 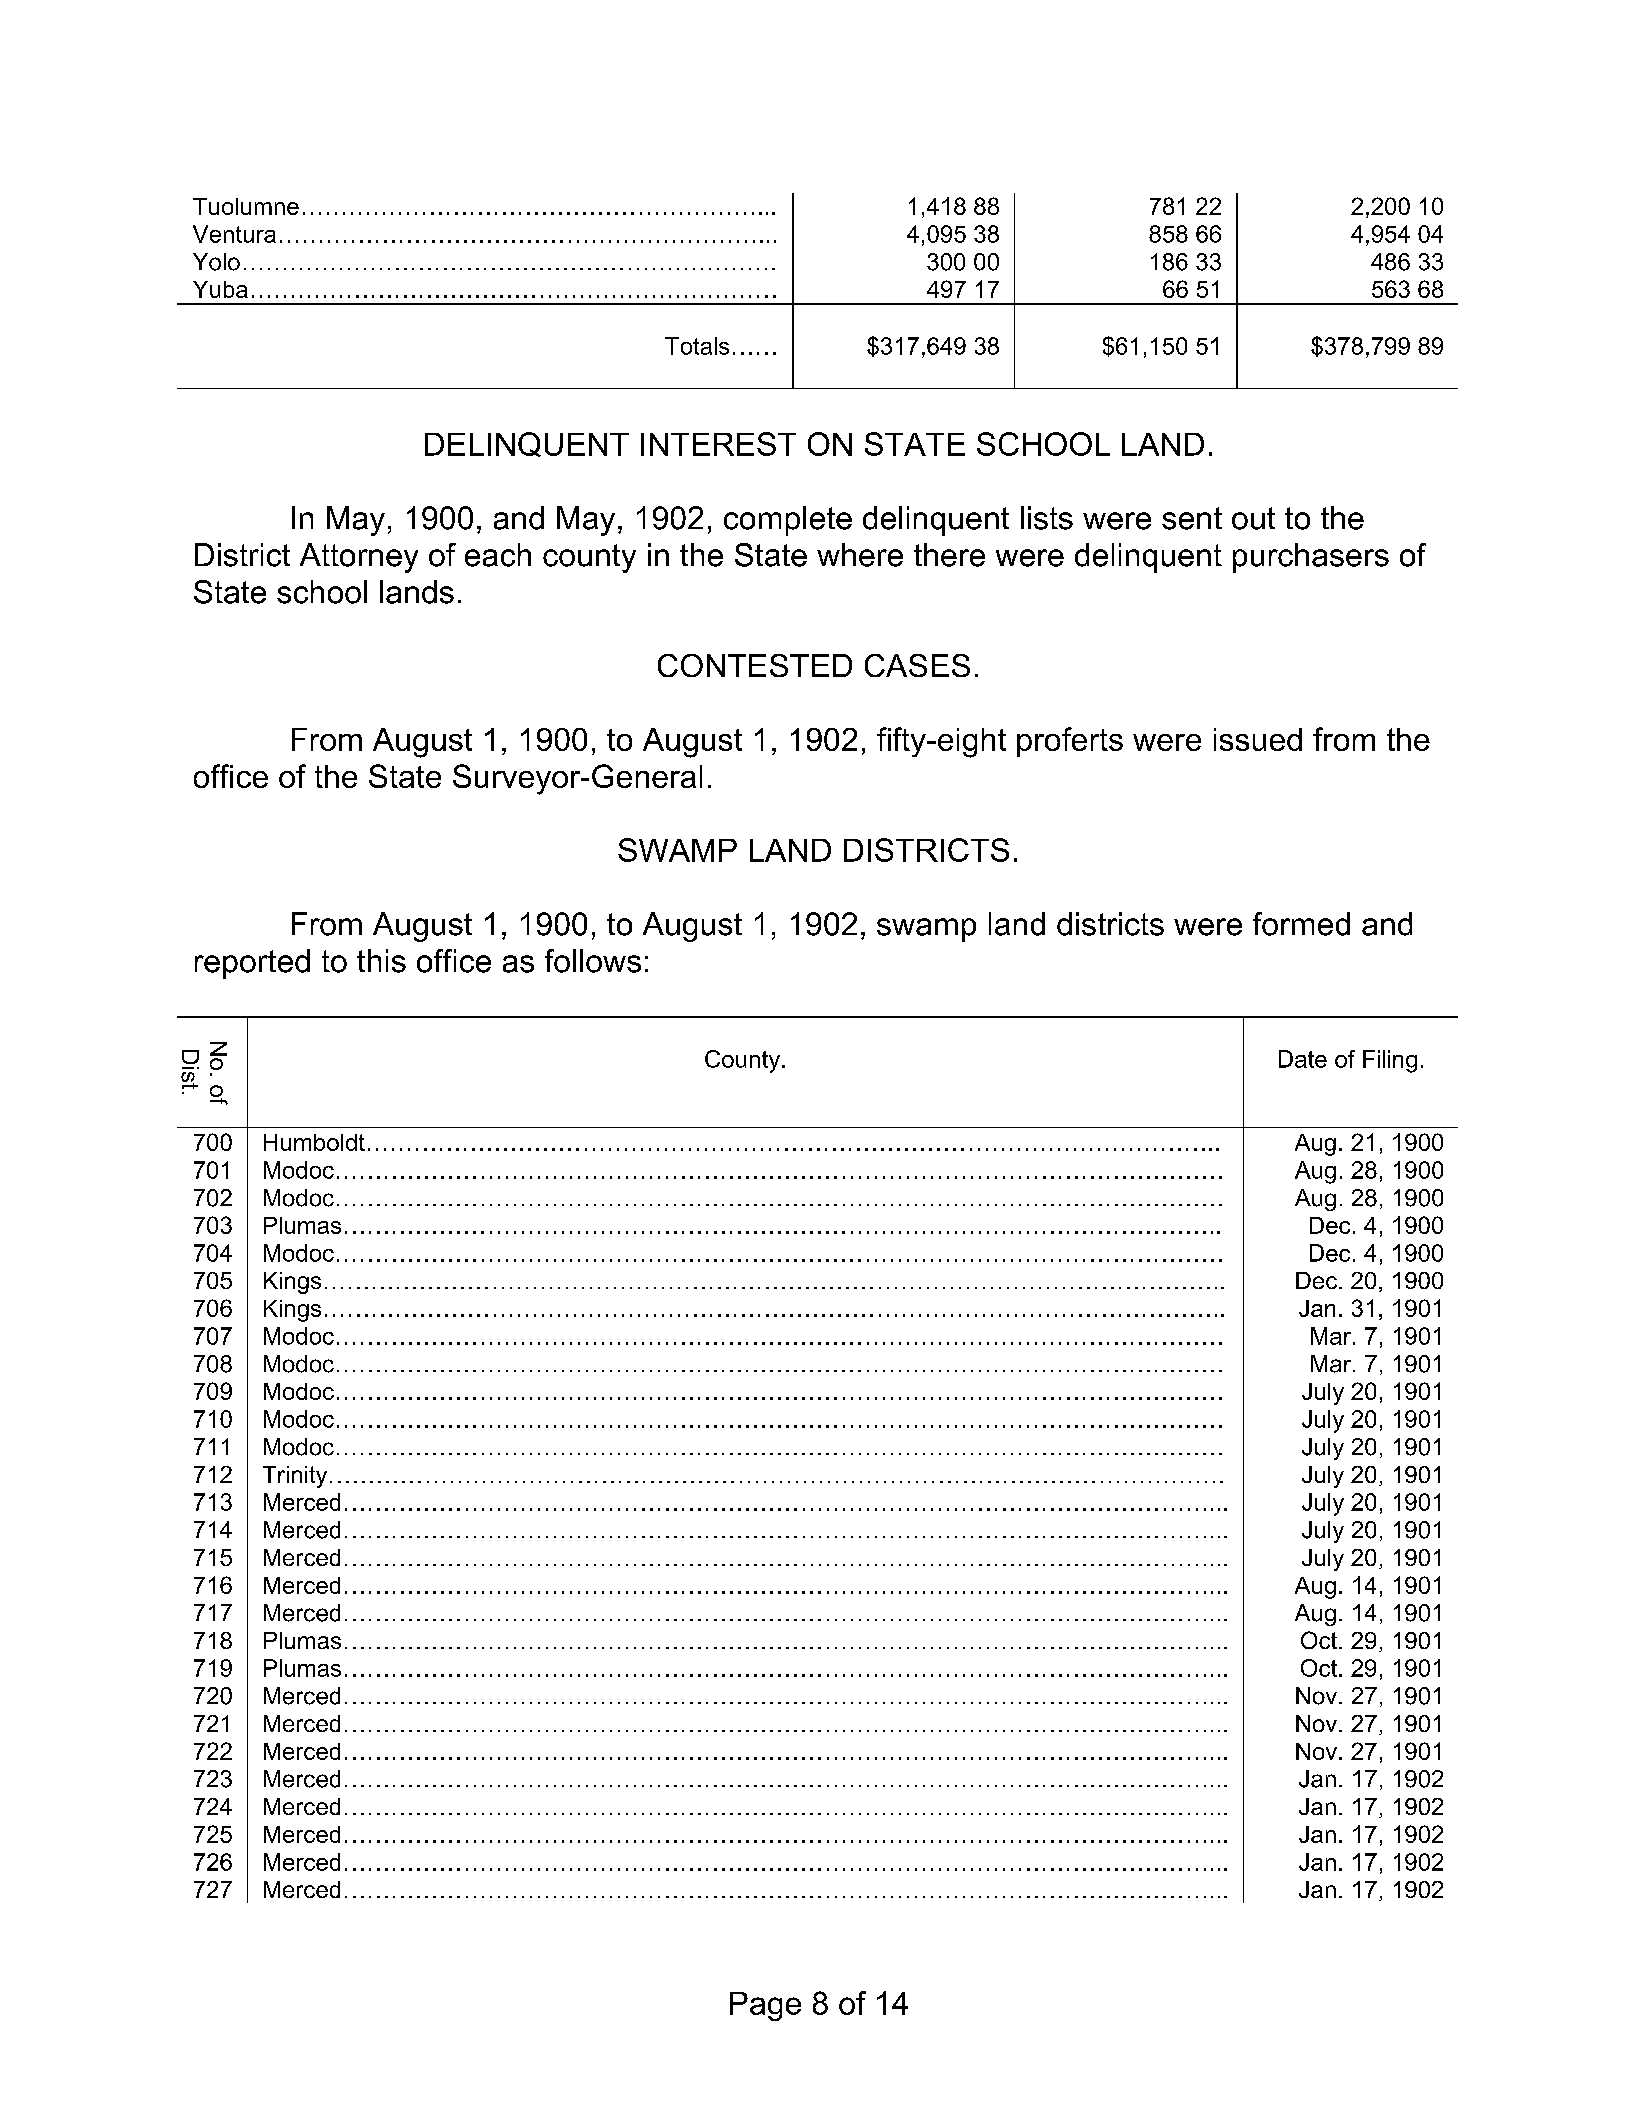 I want to click on out, so click(x=1253, y=518).
